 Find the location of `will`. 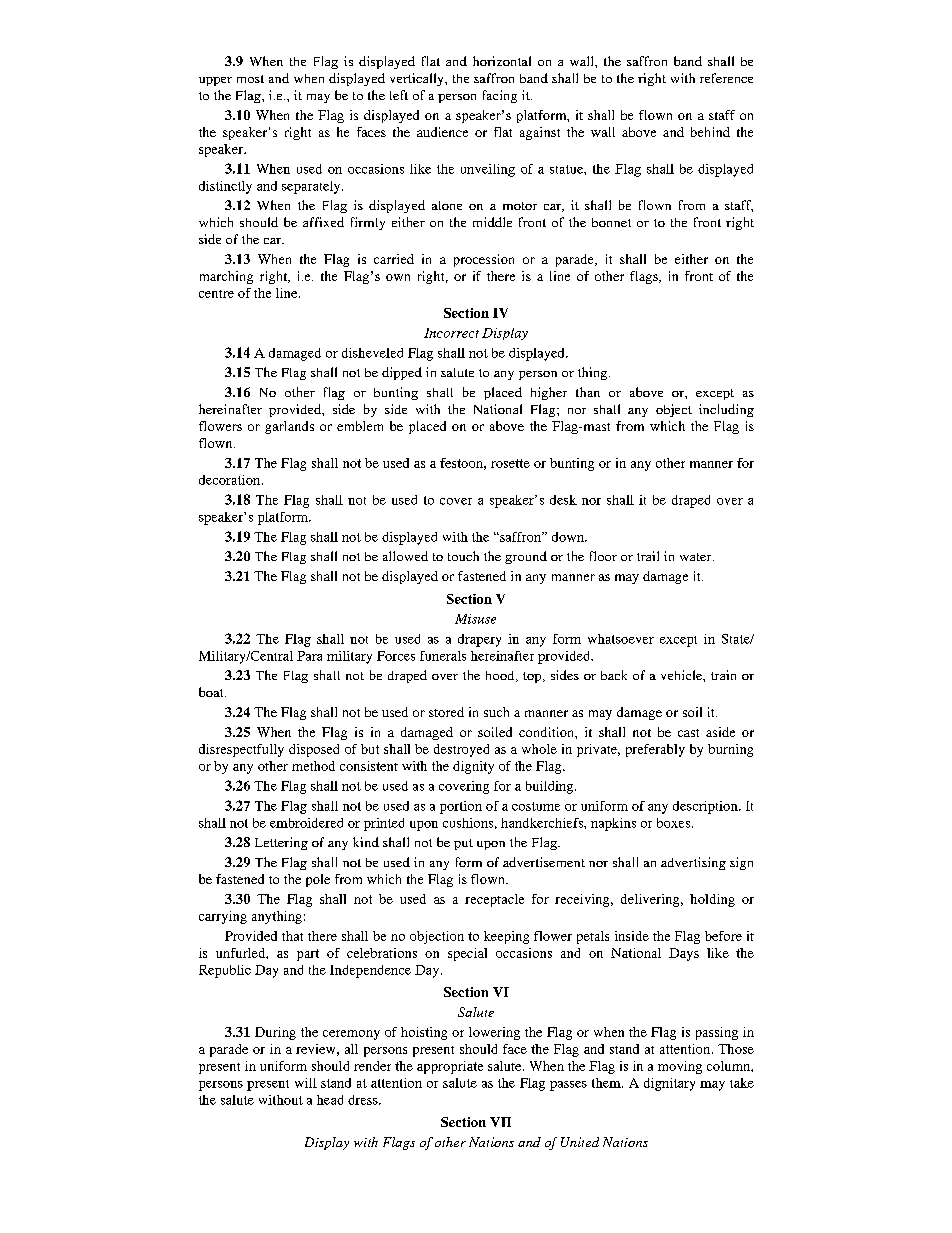

will is located at coordinates (306, 1083).
